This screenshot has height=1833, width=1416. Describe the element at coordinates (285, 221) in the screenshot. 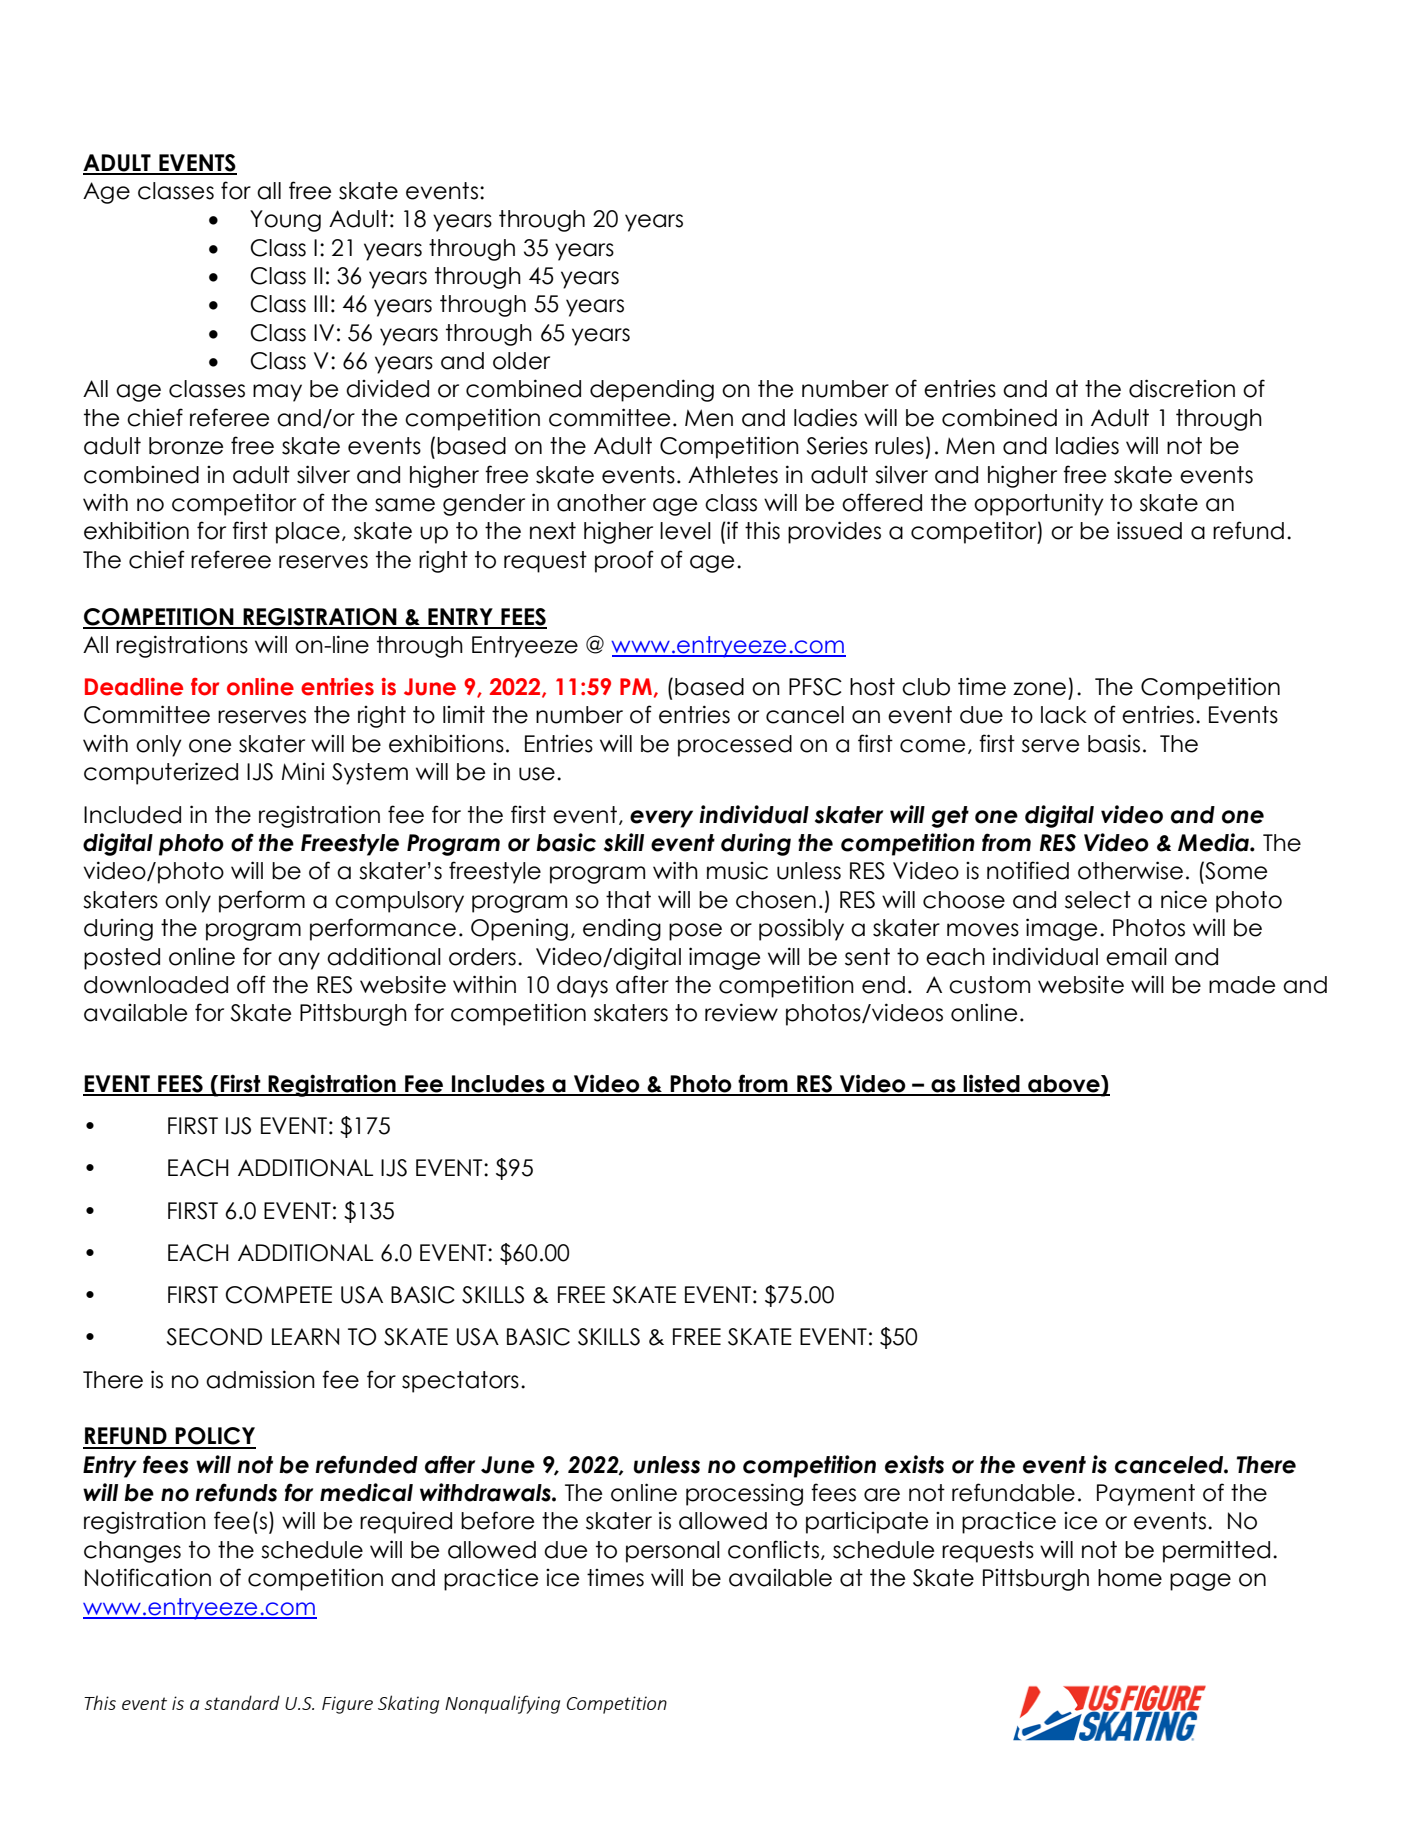

I see `Young` at that location.
